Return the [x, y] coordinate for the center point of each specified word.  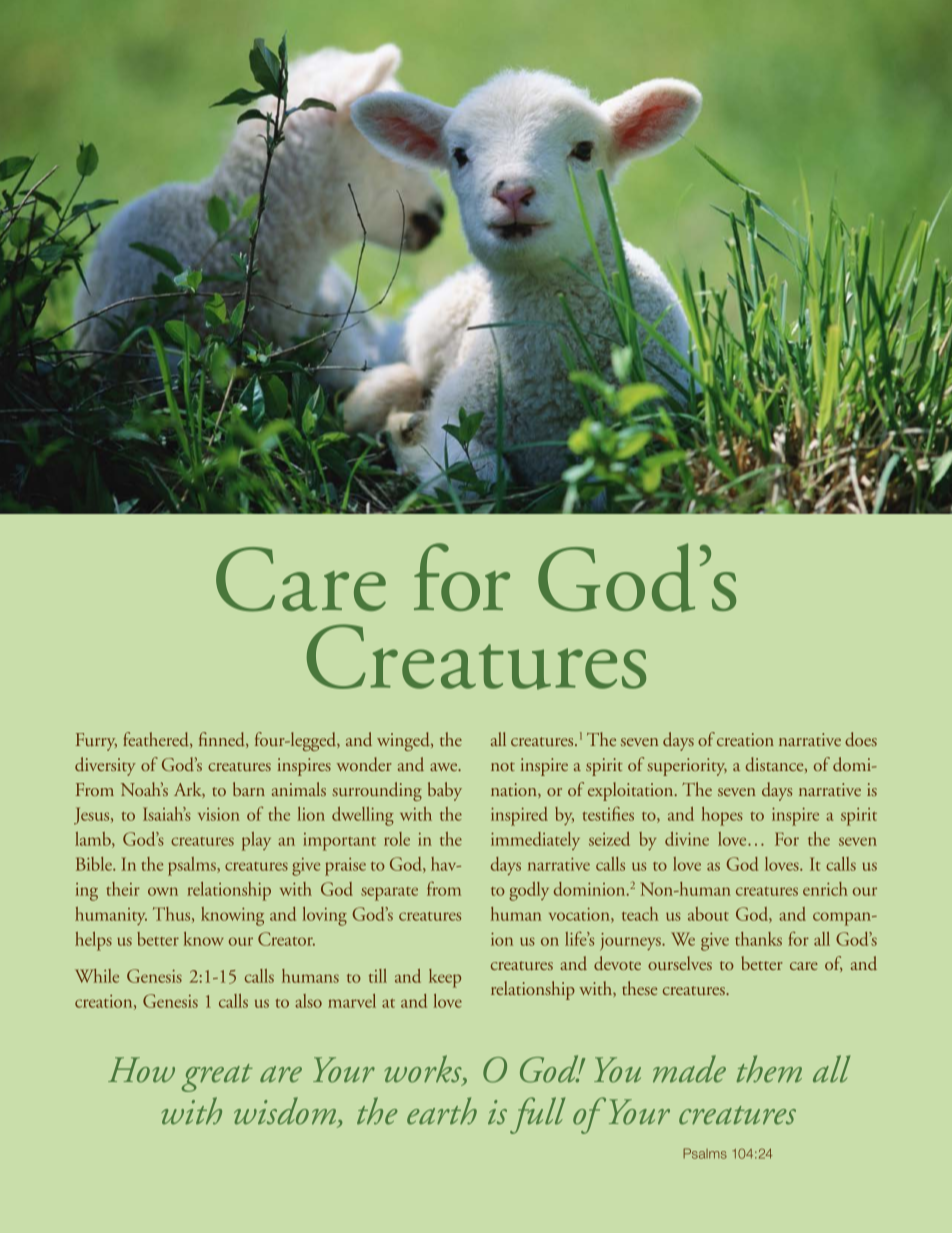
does [861, 739]
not [503, 766]
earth [442, 1111]
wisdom [286, 1112]
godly [529, 891]
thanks [758, 939]
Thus [173, 915]
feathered [157, 740]
